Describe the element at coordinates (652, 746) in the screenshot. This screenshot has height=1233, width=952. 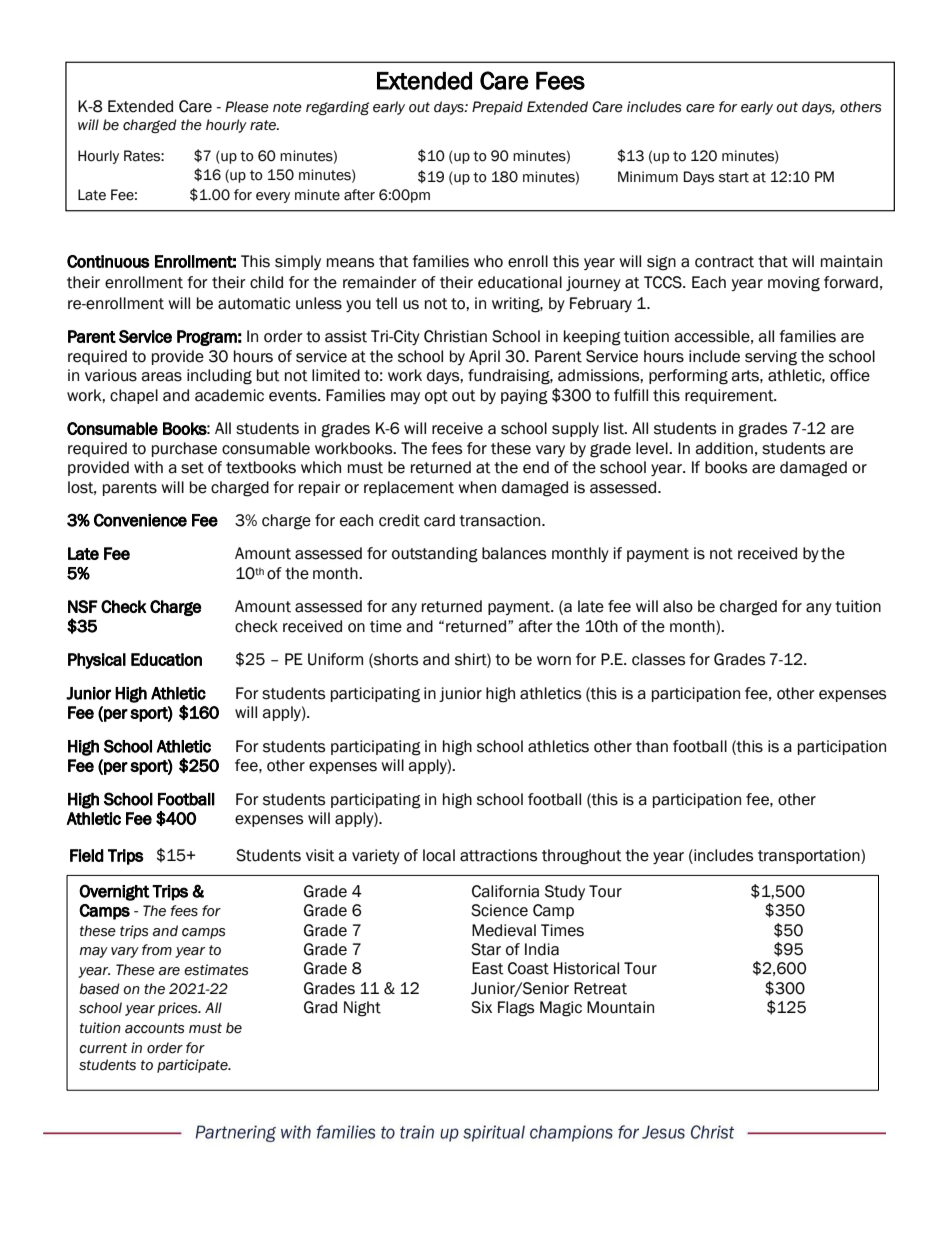
I see `than` at that location.
